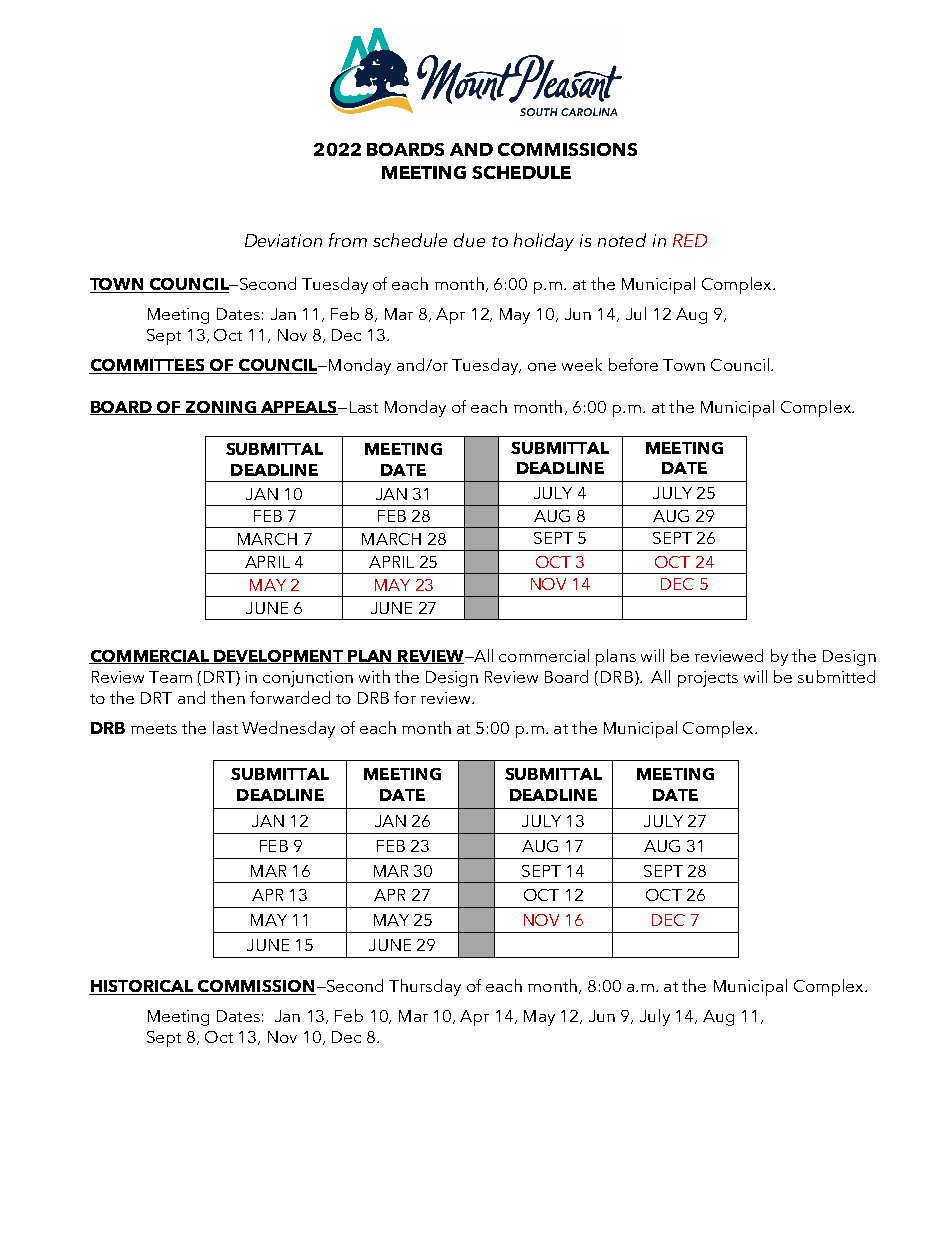  Describe the element at coordinates (469, 240) in the screenshot. I see `due` at that location.
